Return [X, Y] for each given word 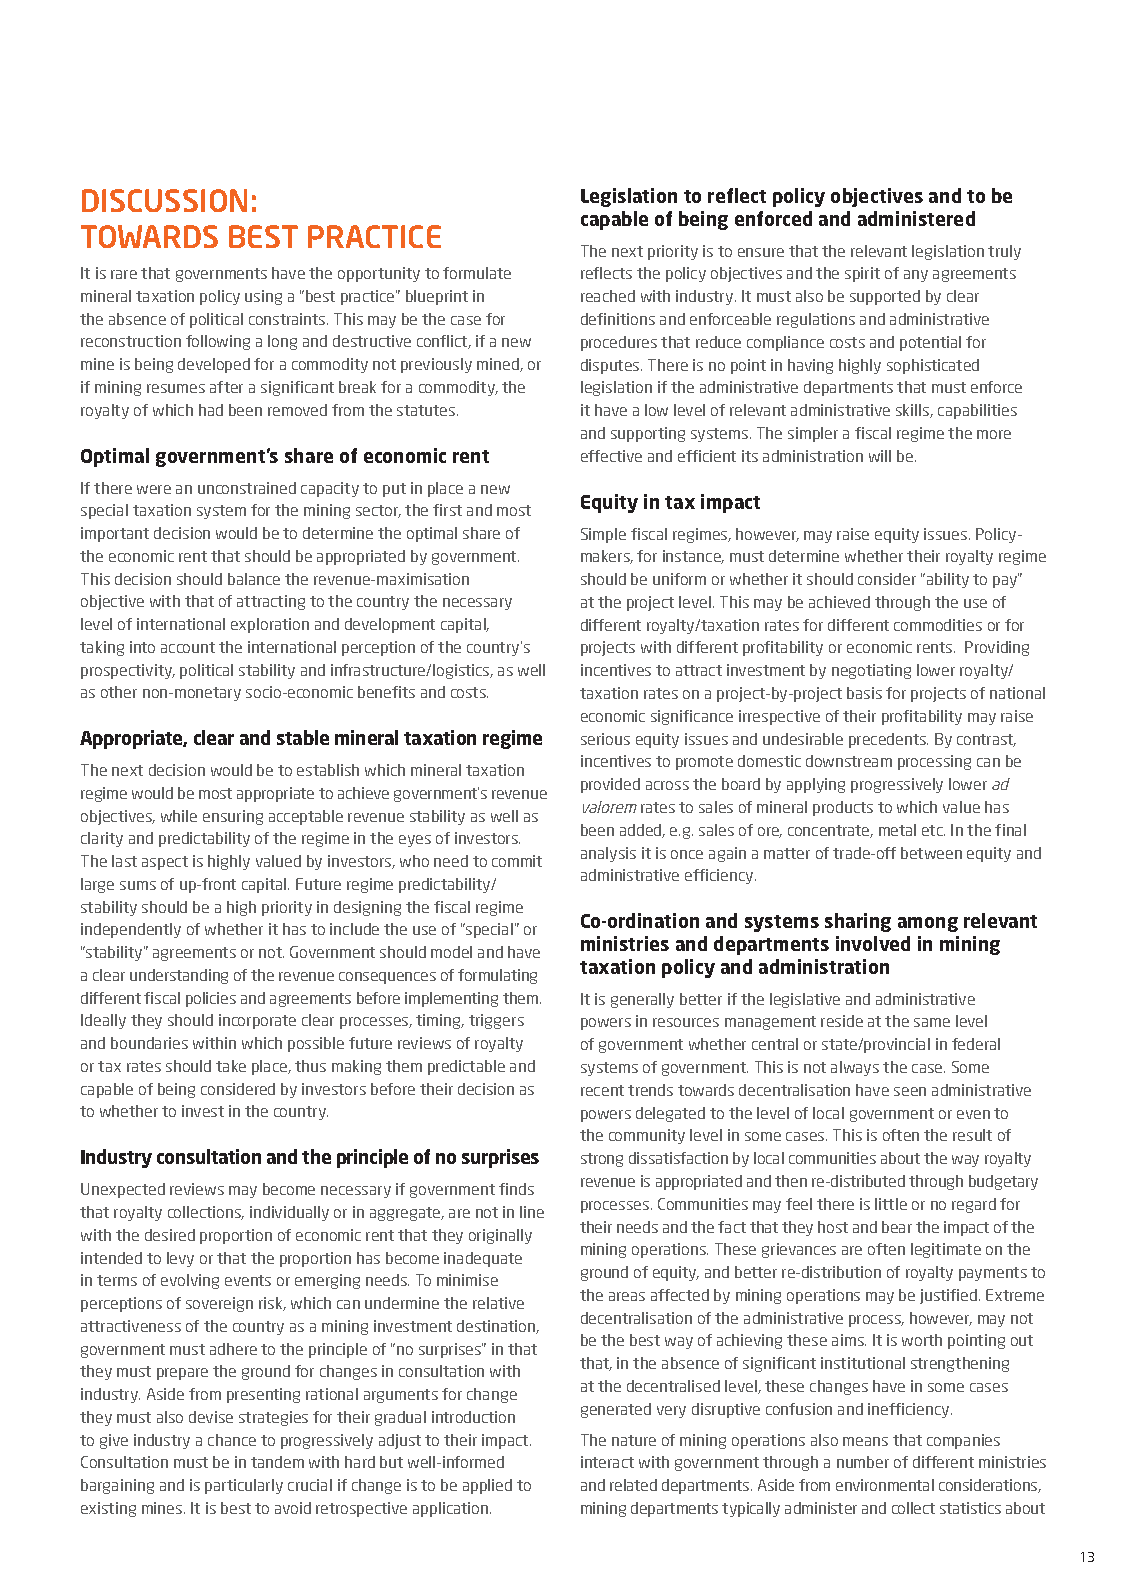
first [447, 510]
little [891, 1204]
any [916, 276]
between [931, 853]
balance [254, 579]
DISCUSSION [164, 200]
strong [602, 1160]
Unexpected [123, 1190]
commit [517, 861]
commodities [938, 625]
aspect [165, 863]
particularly [244, 1486]
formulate [477, 273]
